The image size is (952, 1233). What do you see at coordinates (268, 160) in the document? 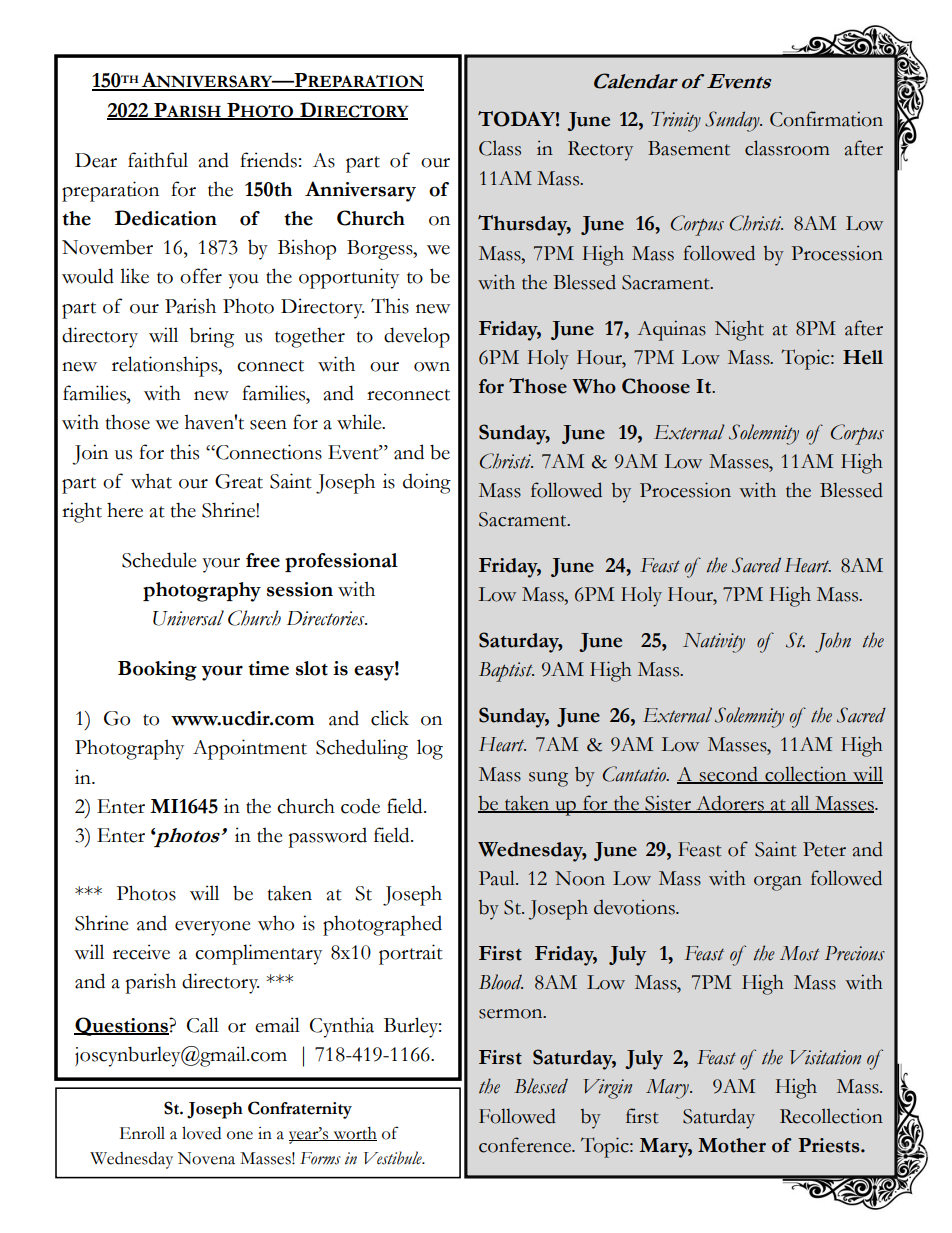
I see `friends` at bounding box center [268, 160].
